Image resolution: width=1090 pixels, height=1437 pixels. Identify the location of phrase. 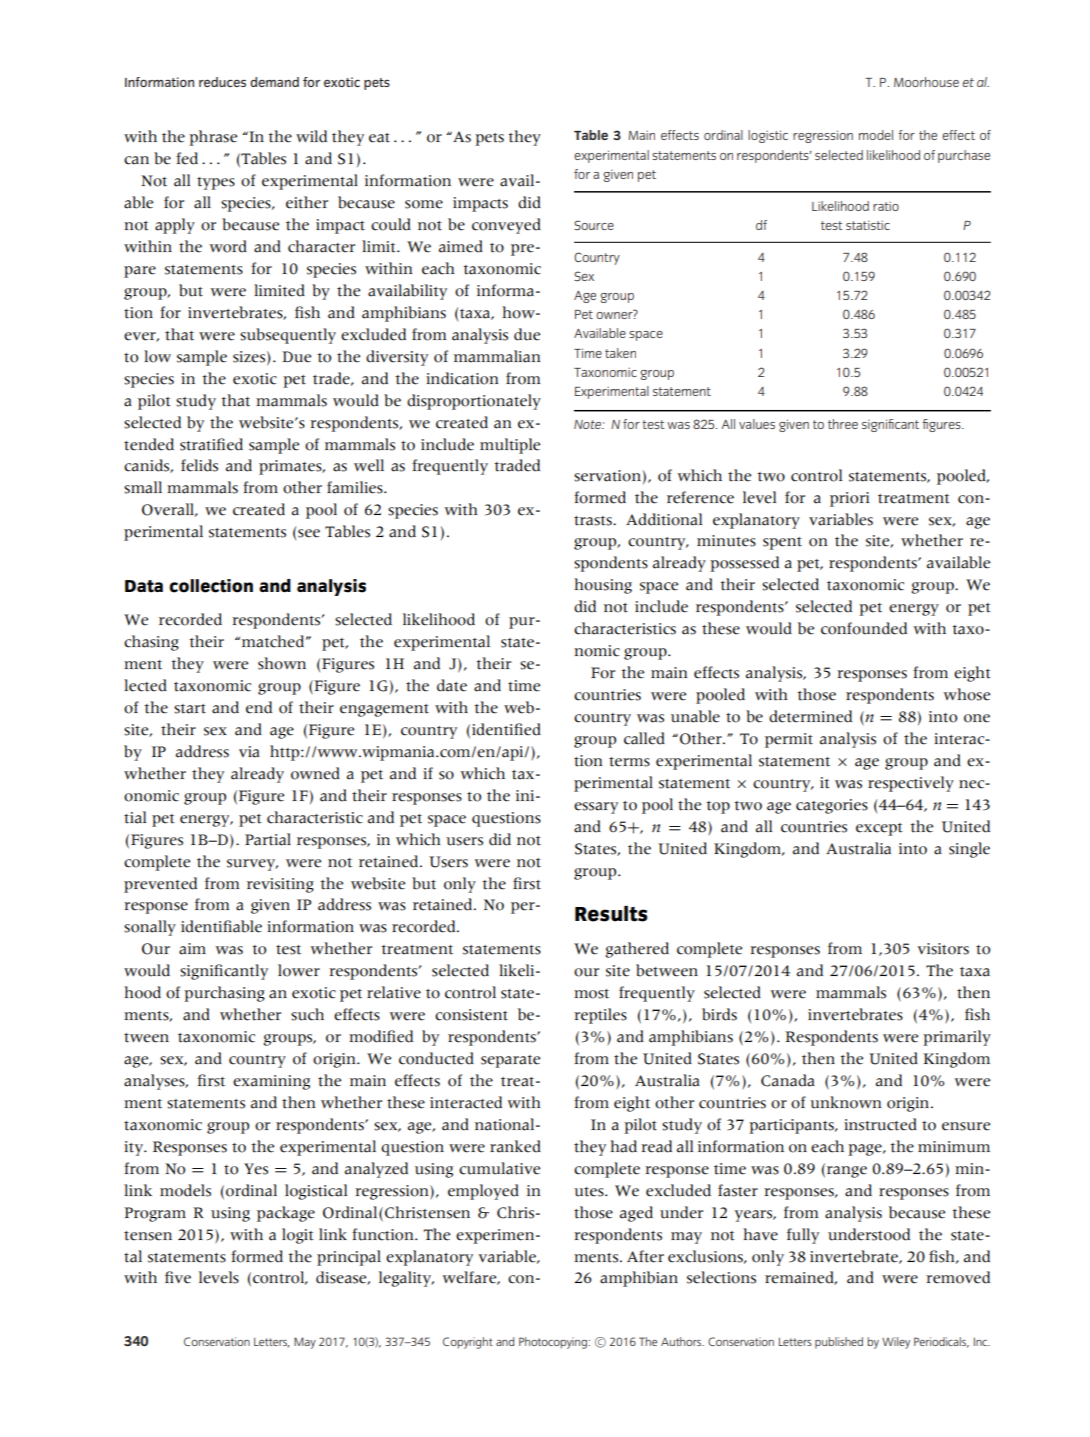
(213, 138).
